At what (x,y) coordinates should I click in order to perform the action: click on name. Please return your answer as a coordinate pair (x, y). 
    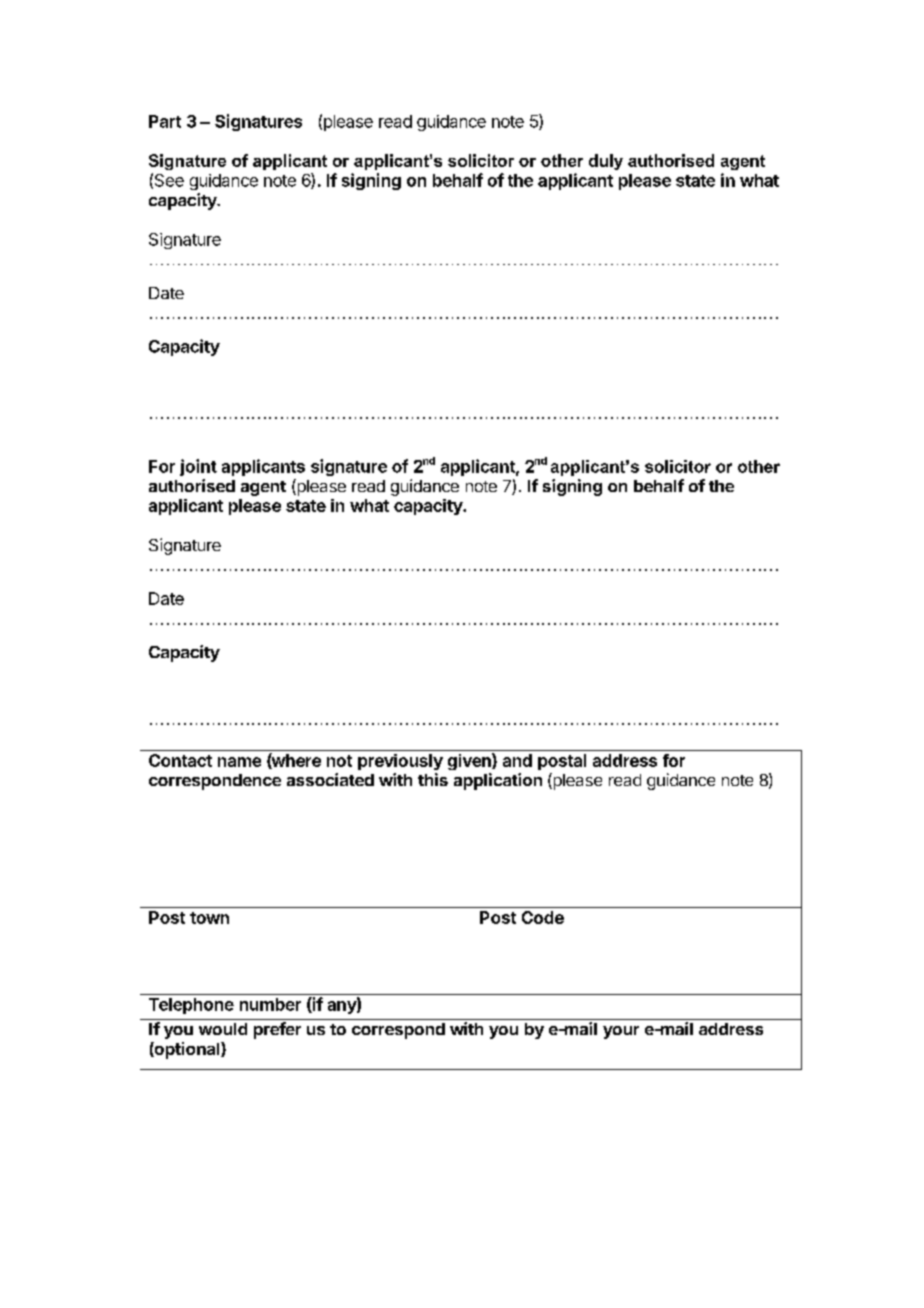
    Looking at the image, I should click on (239, 762).
